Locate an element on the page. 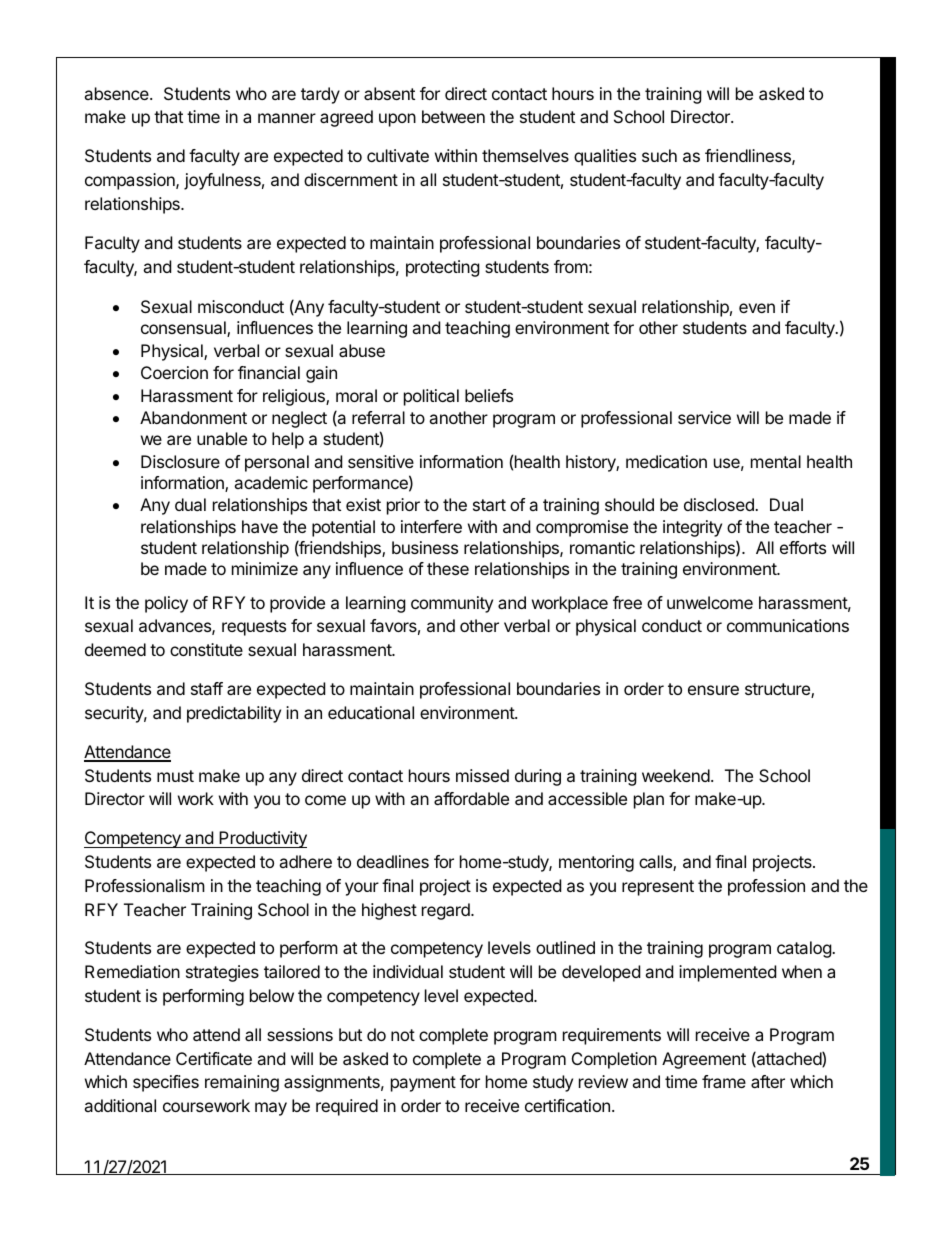 The image size is (952, 1233). such is located at coordinates (659, 155).
